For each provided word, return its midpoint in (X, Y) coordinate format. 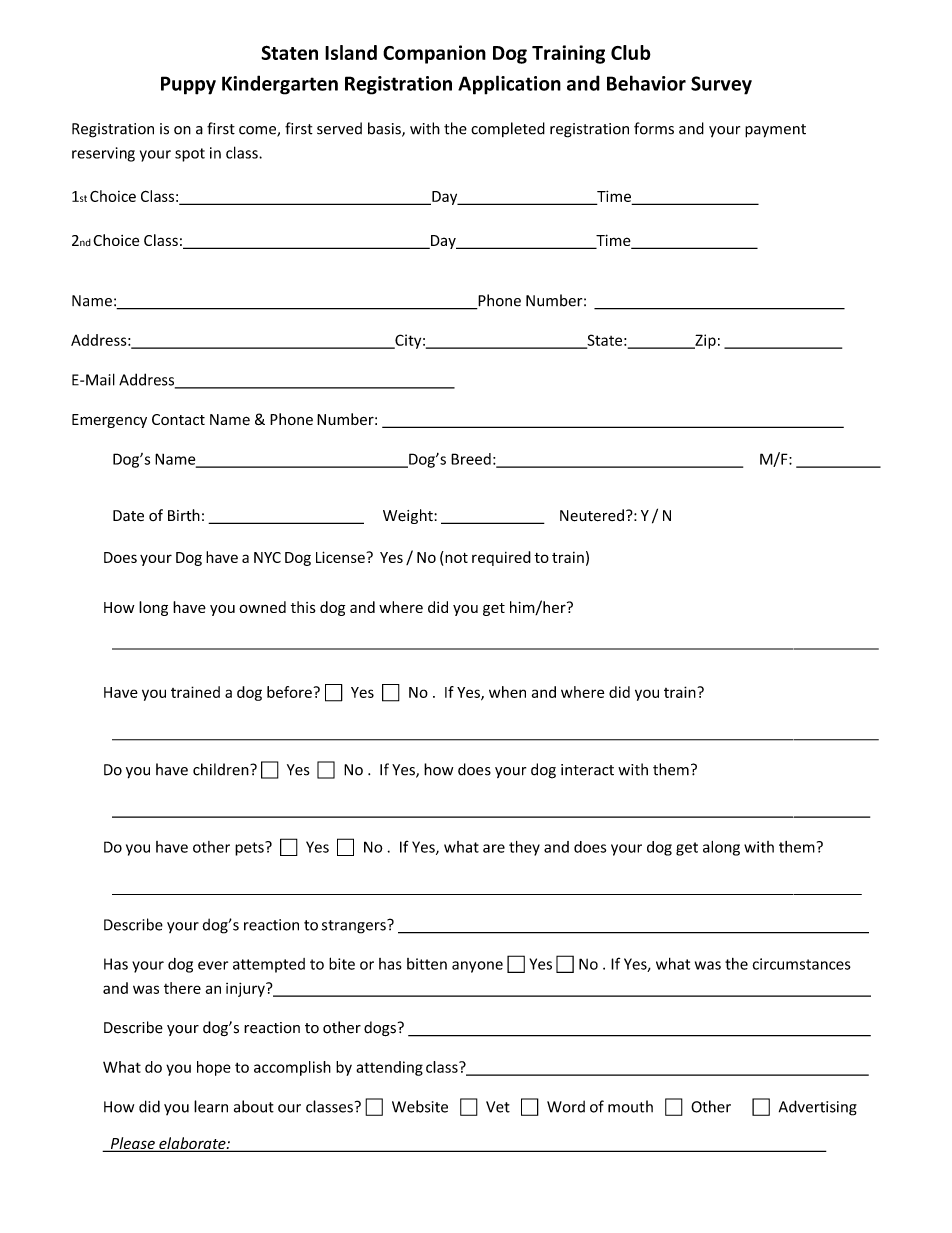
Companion (434, 54)
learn (211, 1106)
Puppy (188, 85)
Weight (409, 516)
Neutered (592, 515)
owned (262, 607)
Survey (721, 85)
